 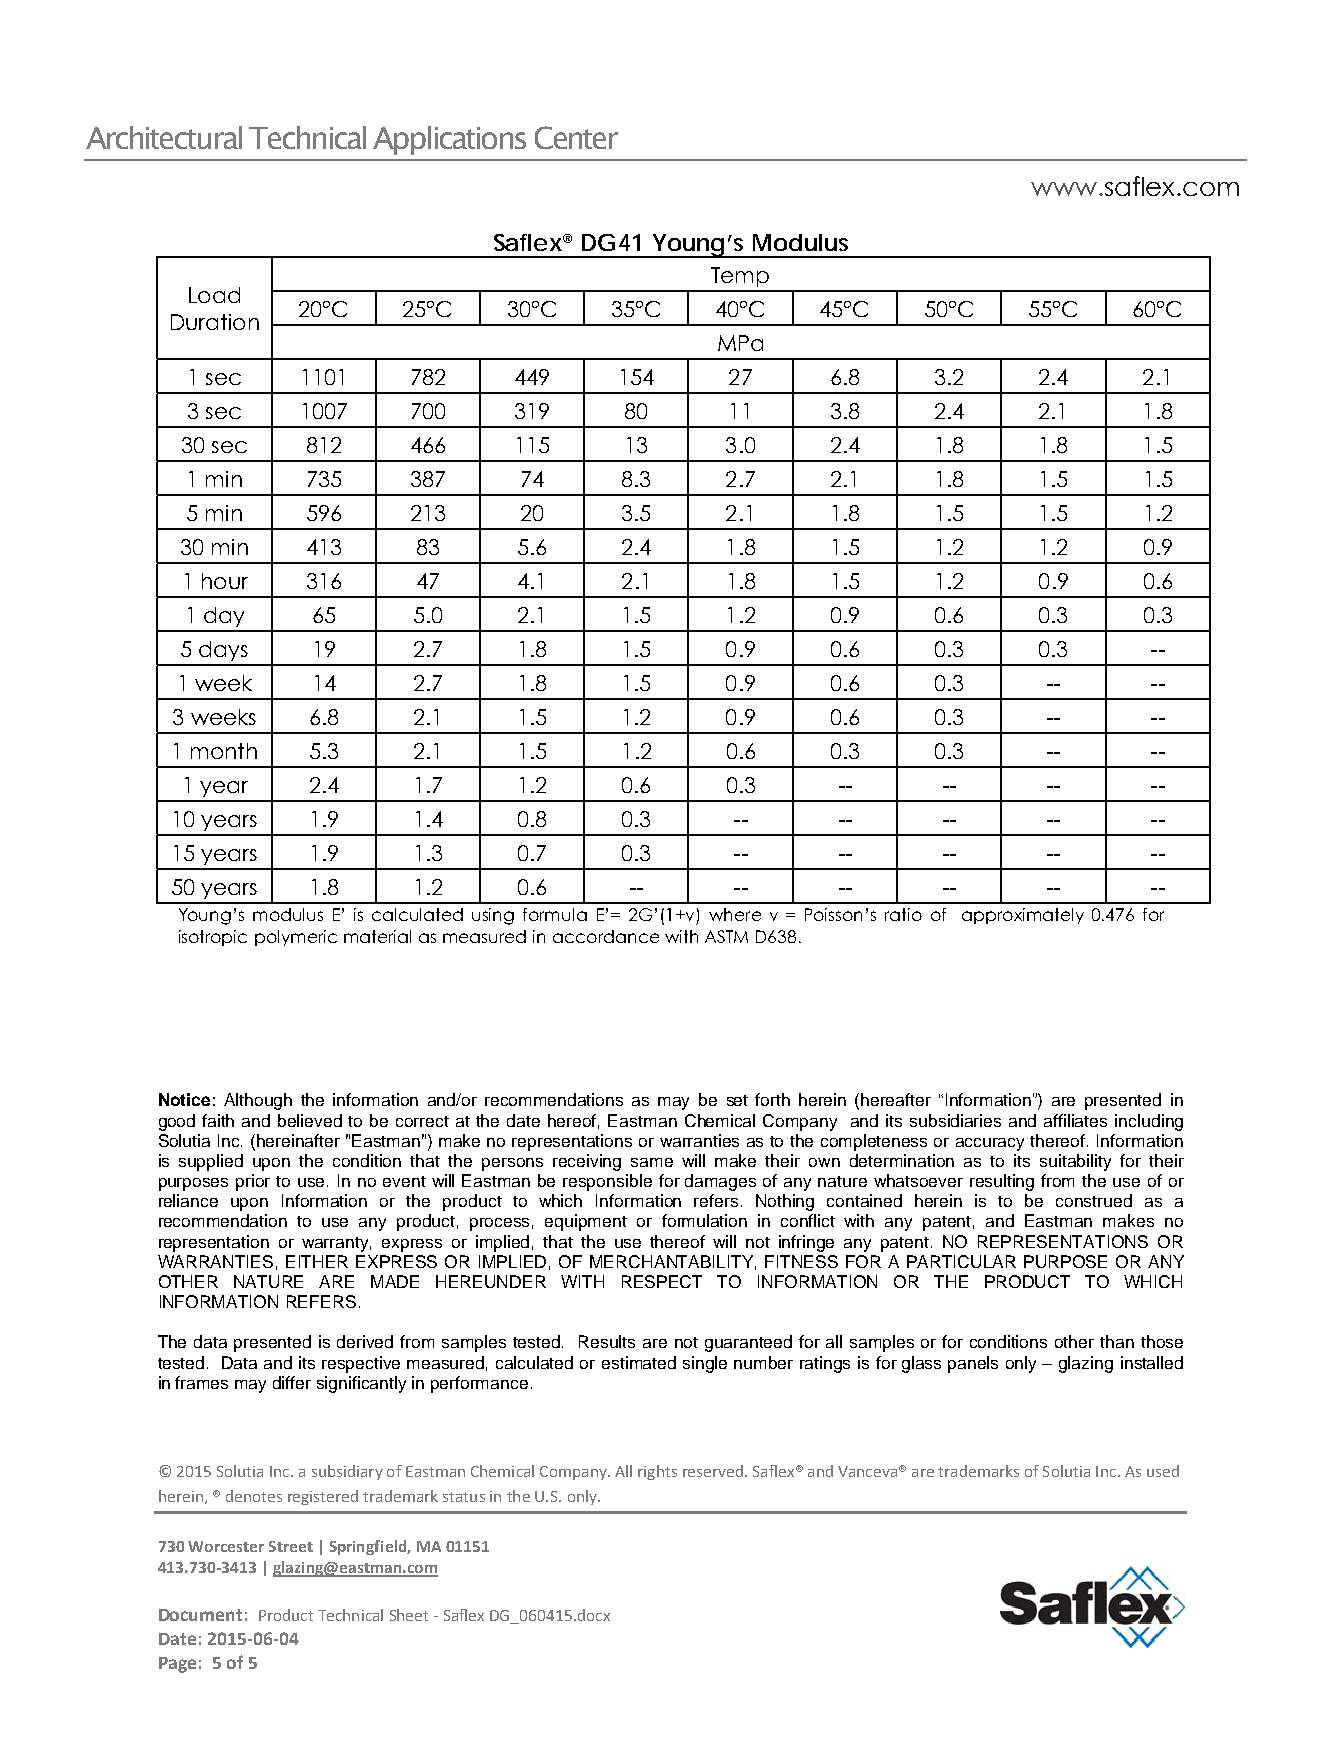 I want to click on where, so click(x=735, y=914).
